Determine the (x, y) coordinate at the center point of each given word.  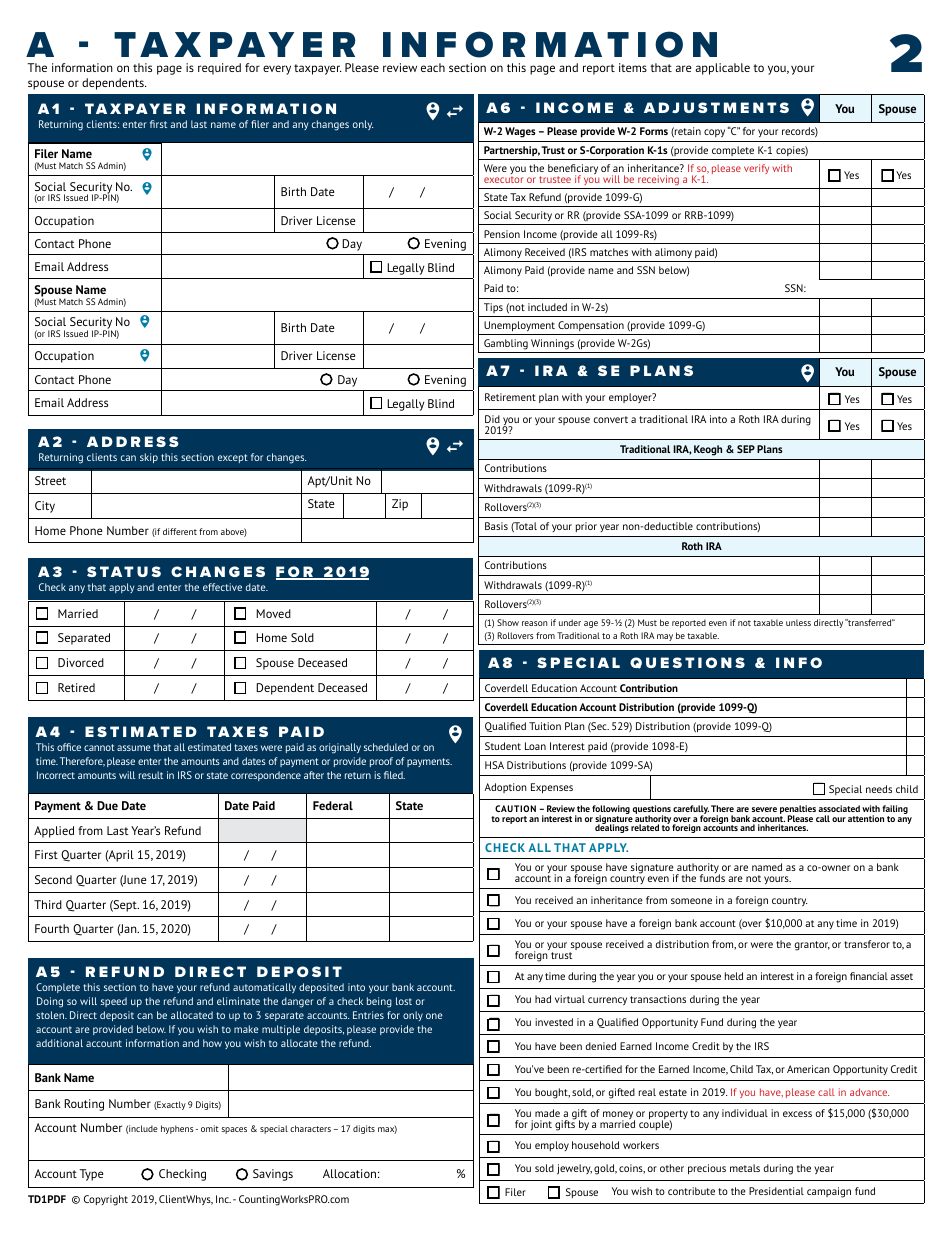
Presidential (776, 1191)
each (433, 67)
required (219, 69)
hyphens (177, 1129)
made (547, 1113)
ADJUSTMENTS (716, 107)
